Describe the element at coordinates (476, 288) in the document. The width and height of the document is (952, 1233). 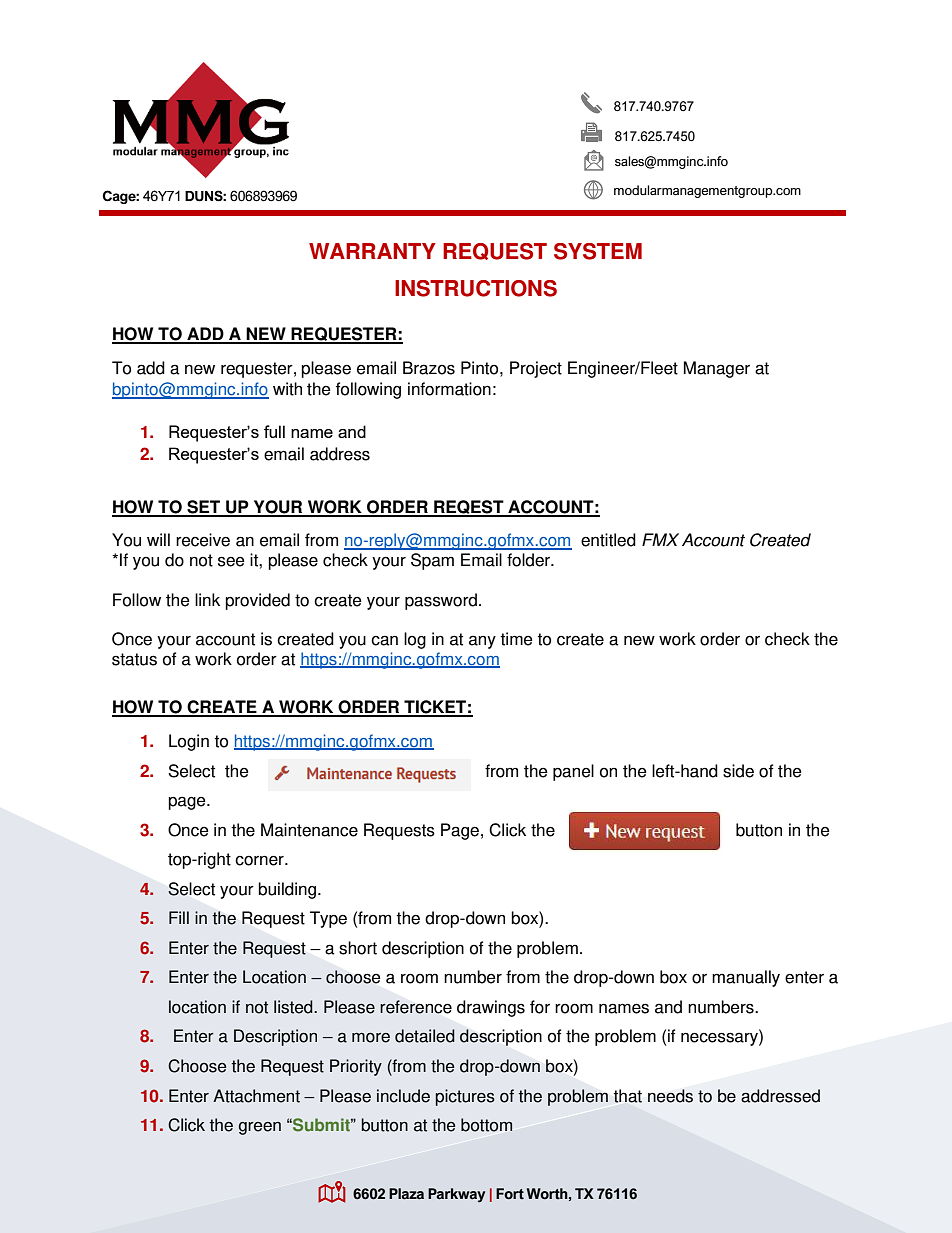
I see `INSTRUCTIONS` at that location.
